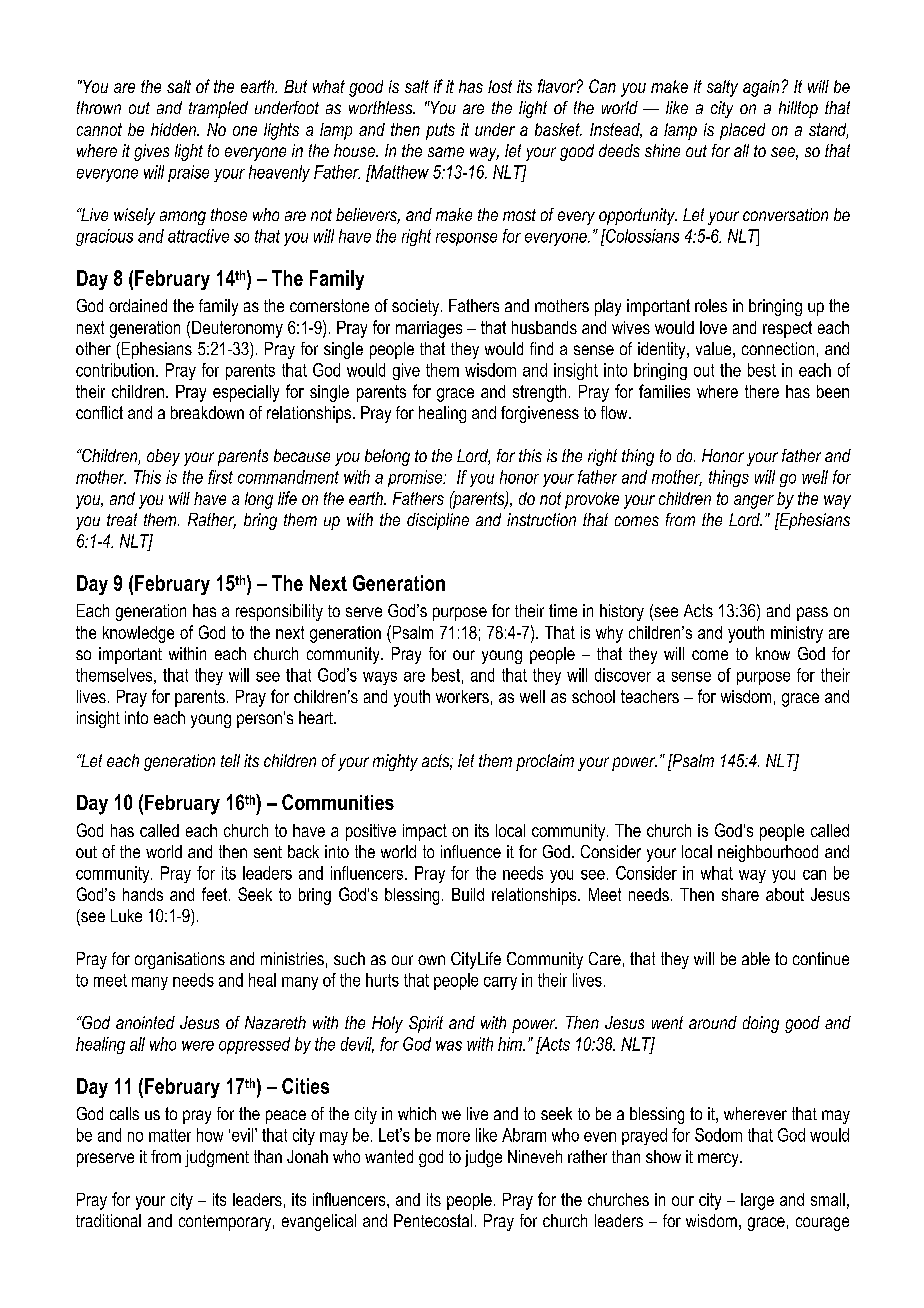  What do you see at coordinates (797, 634) in the screenshot?
I see `ministry` at bounding box center [797, 634].
